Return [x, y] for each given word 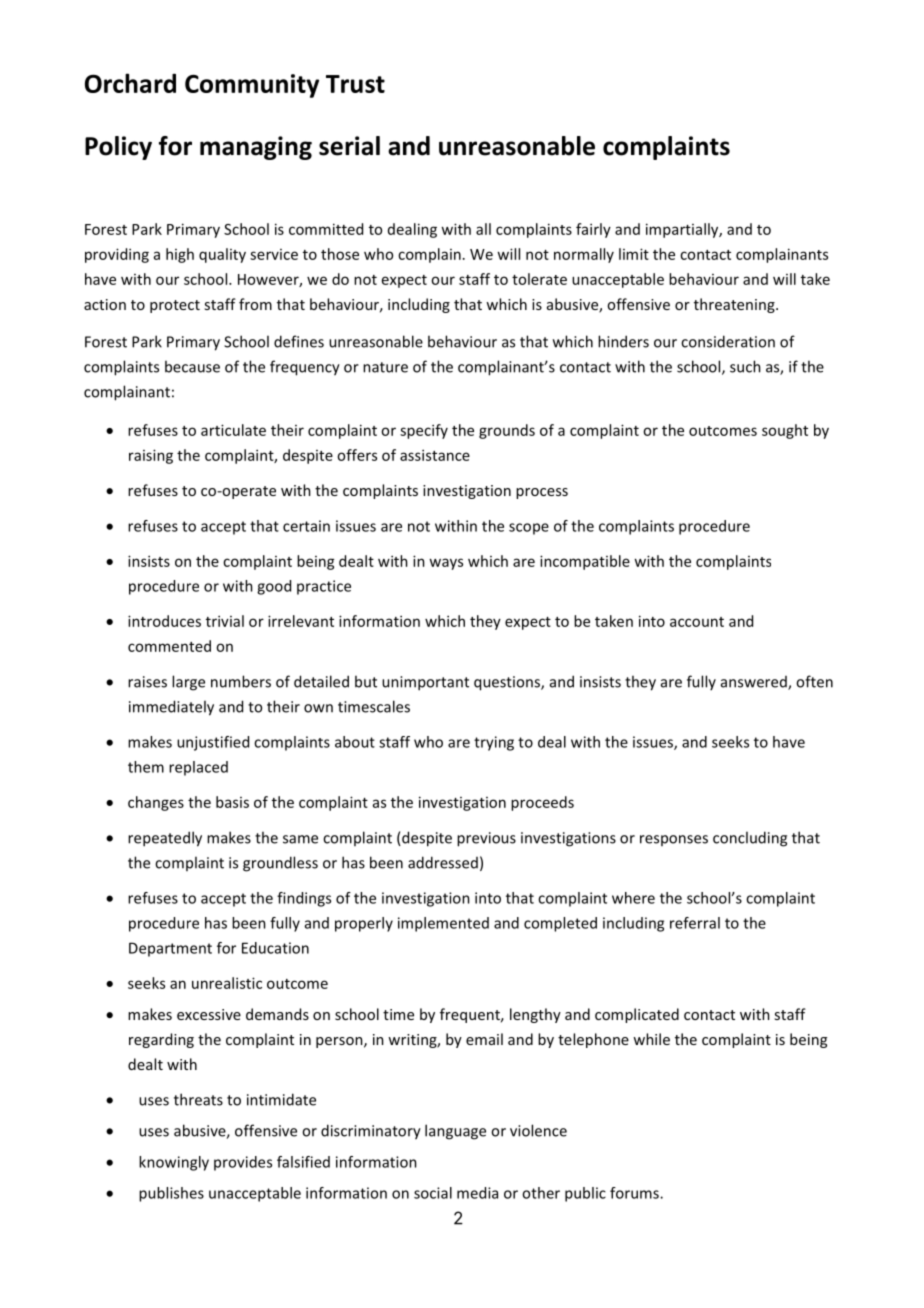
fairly [593, 230]
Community [252, 86]
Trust [355, 84]
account [697, 622]
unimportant [425, 683]
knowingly [174, 1163]
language [455, 1132]
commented [169, 646]
